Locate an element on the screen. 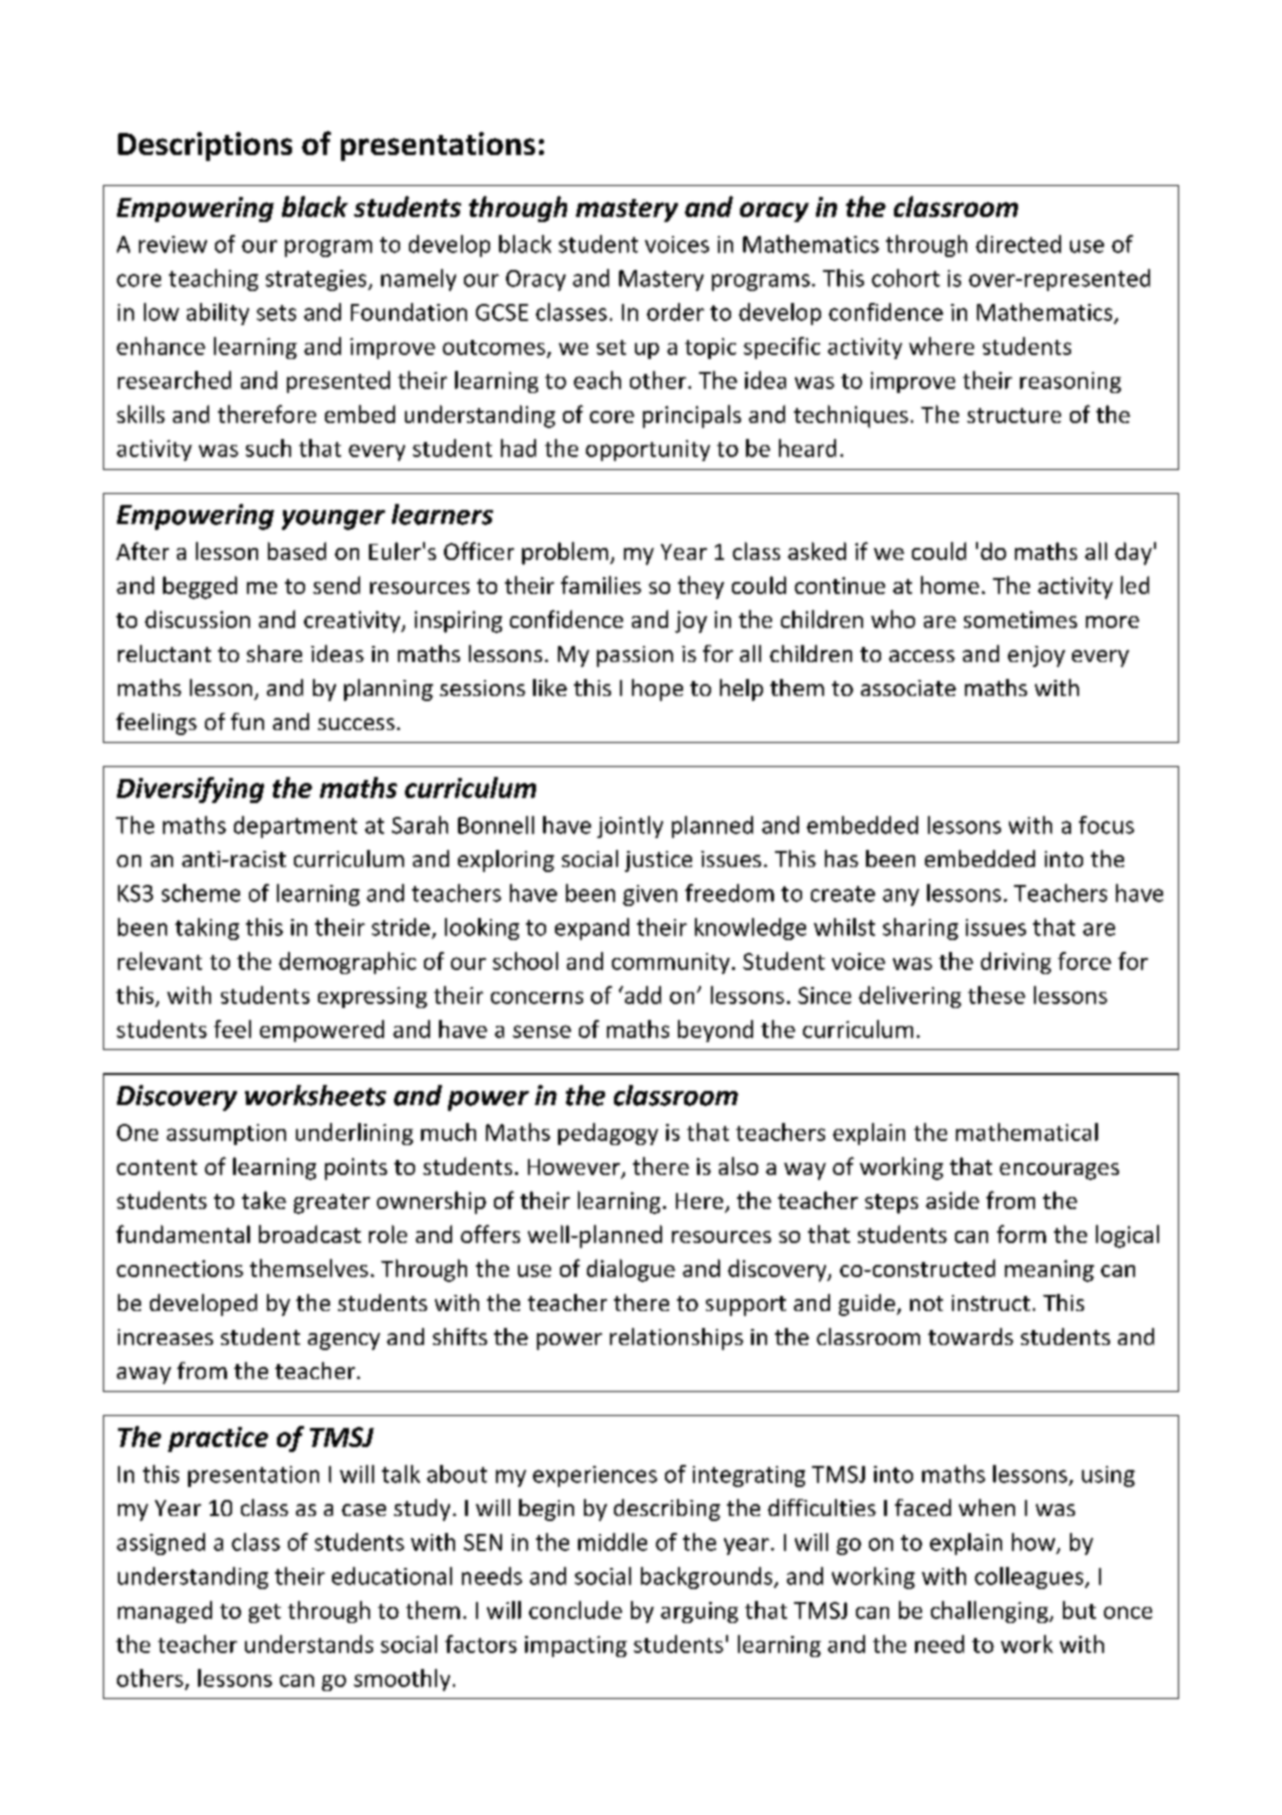 The height and width of the screenshot is (1815, 1282). Descriptions is located at coordinates (205, 146).
